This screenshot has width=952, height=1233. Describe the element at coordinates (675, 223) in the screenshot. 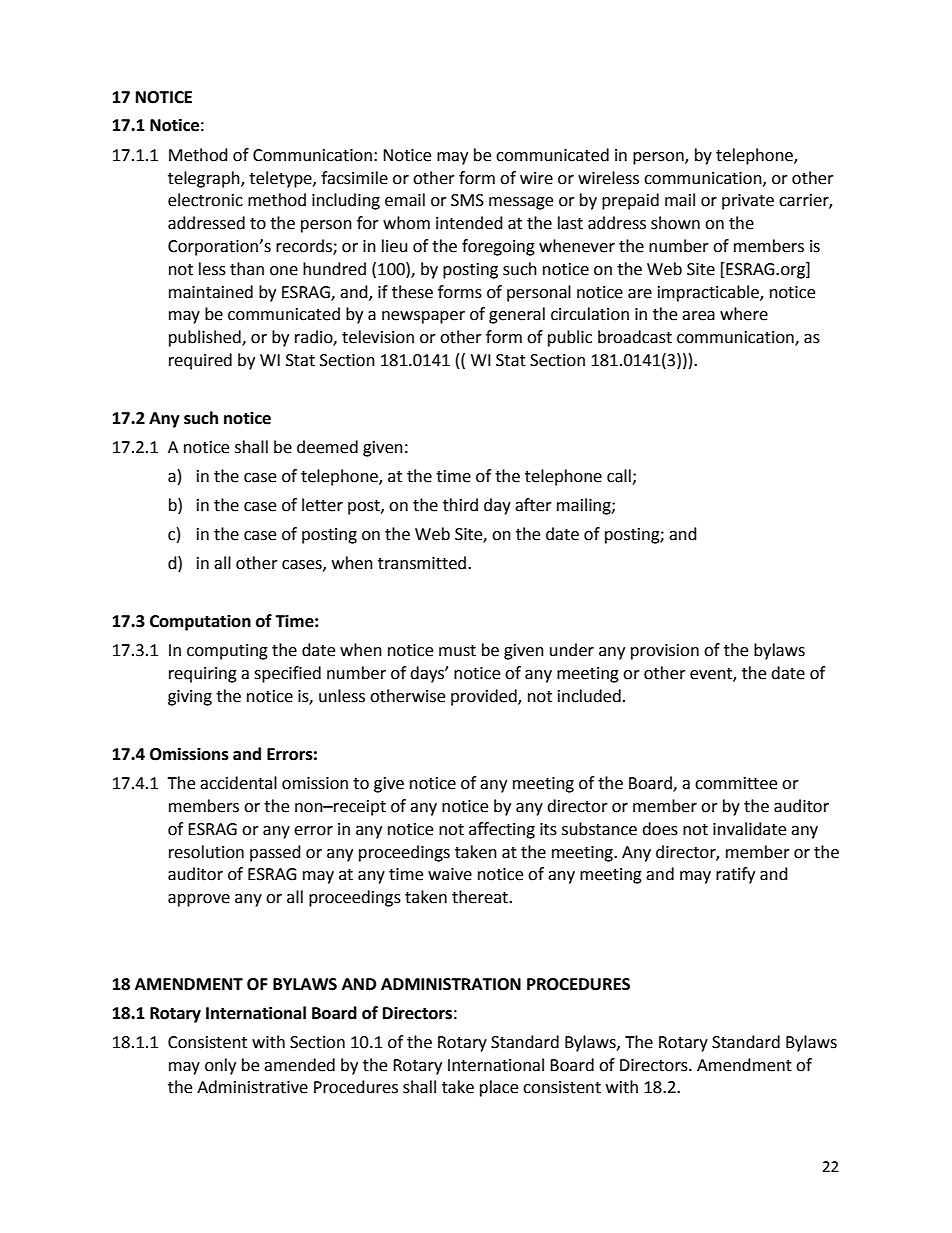

I see `shown` at that location.
